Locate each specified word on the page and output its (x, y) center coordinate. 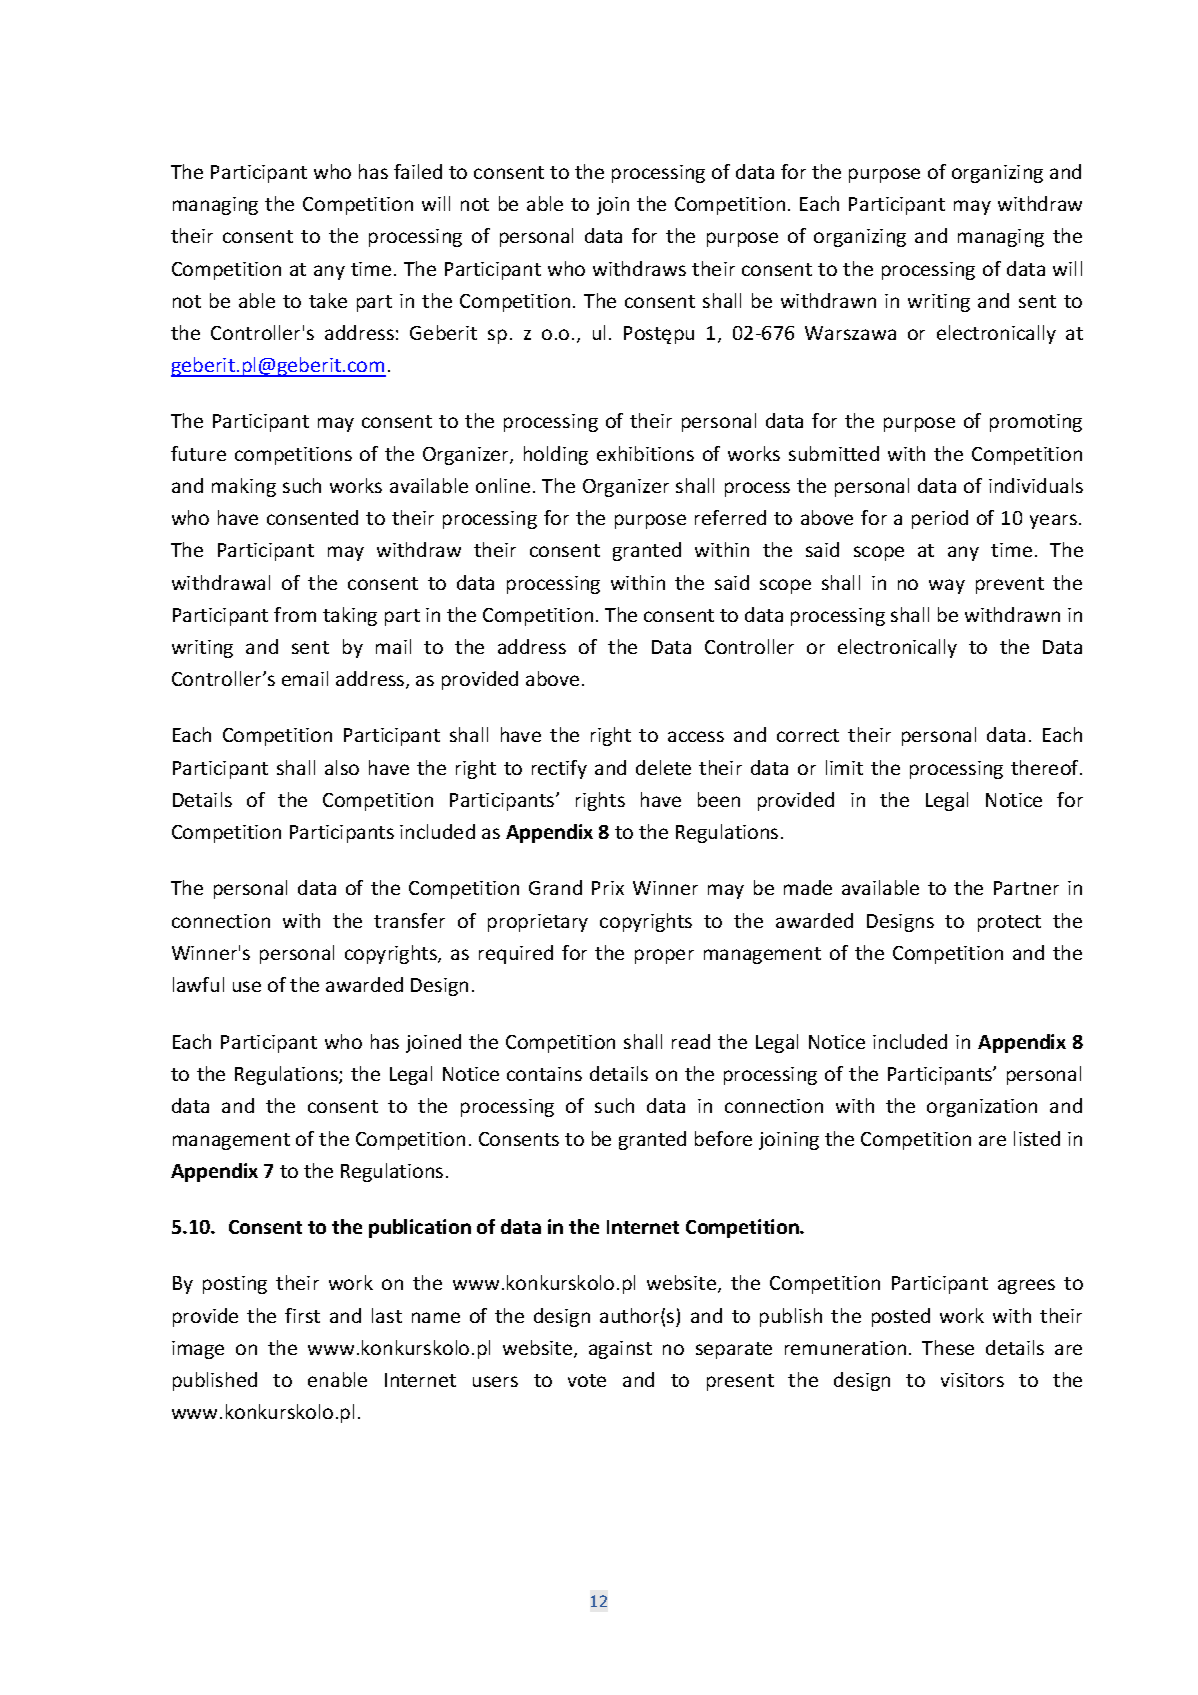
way (947, 586)
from (295, 614)
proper (664, 956)
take (328, 300)
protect (1009, 923)
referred (730, 517)
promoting (1036, 423)
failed (418, 171)
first (302, 1315)
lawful (198, 984)
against (620, 1350)
